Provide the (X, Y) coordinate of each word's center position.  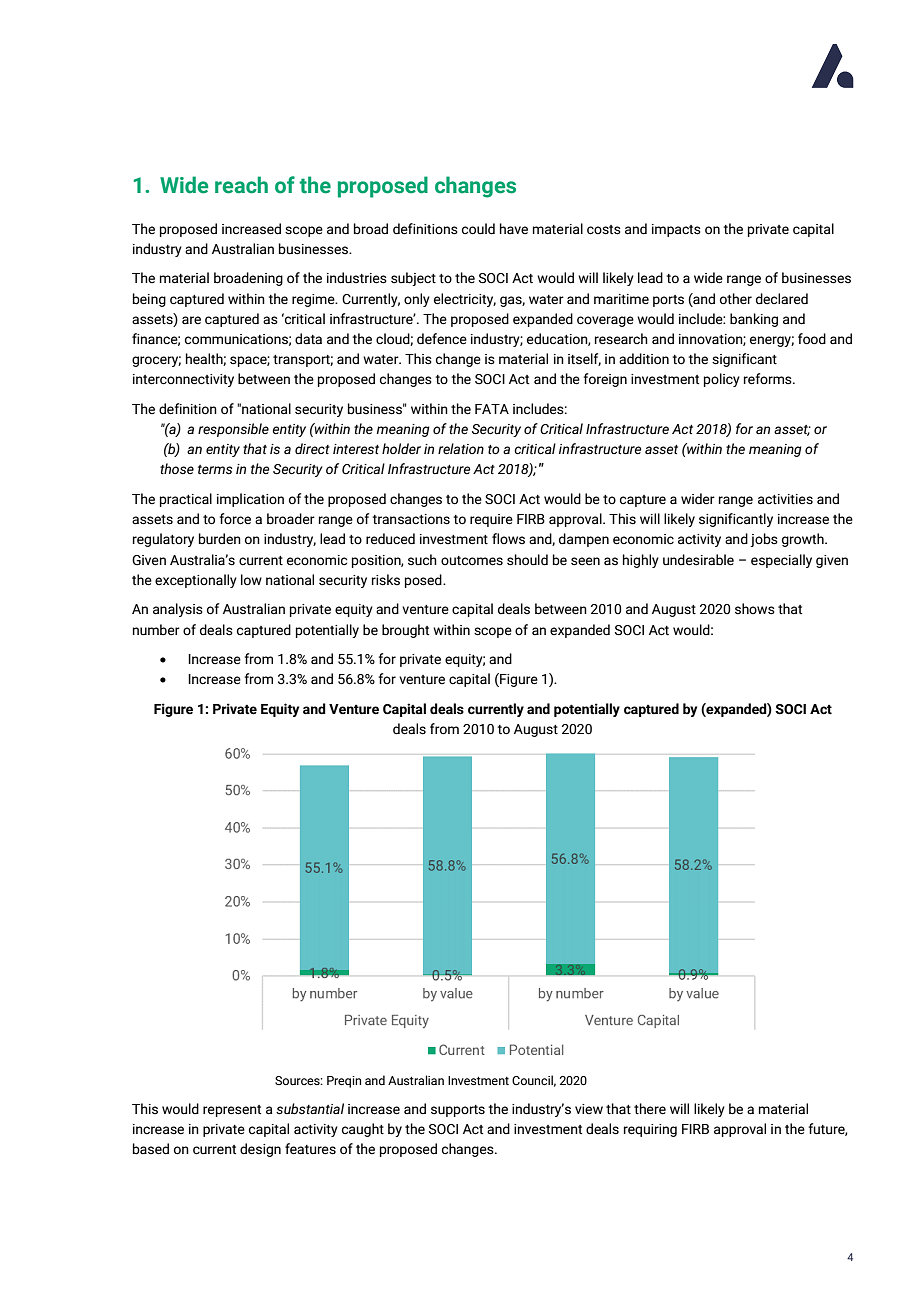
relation (461, 449)
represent (232, 1111)
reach (241, 185)
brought (405, 631)
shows (755, 609)
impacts (676, 230)
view (589, 1109)
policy (722, 380)
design (260, 1150)
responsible (233, 430)
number (156, 630)
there (650, 1109)
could (478, 229)
